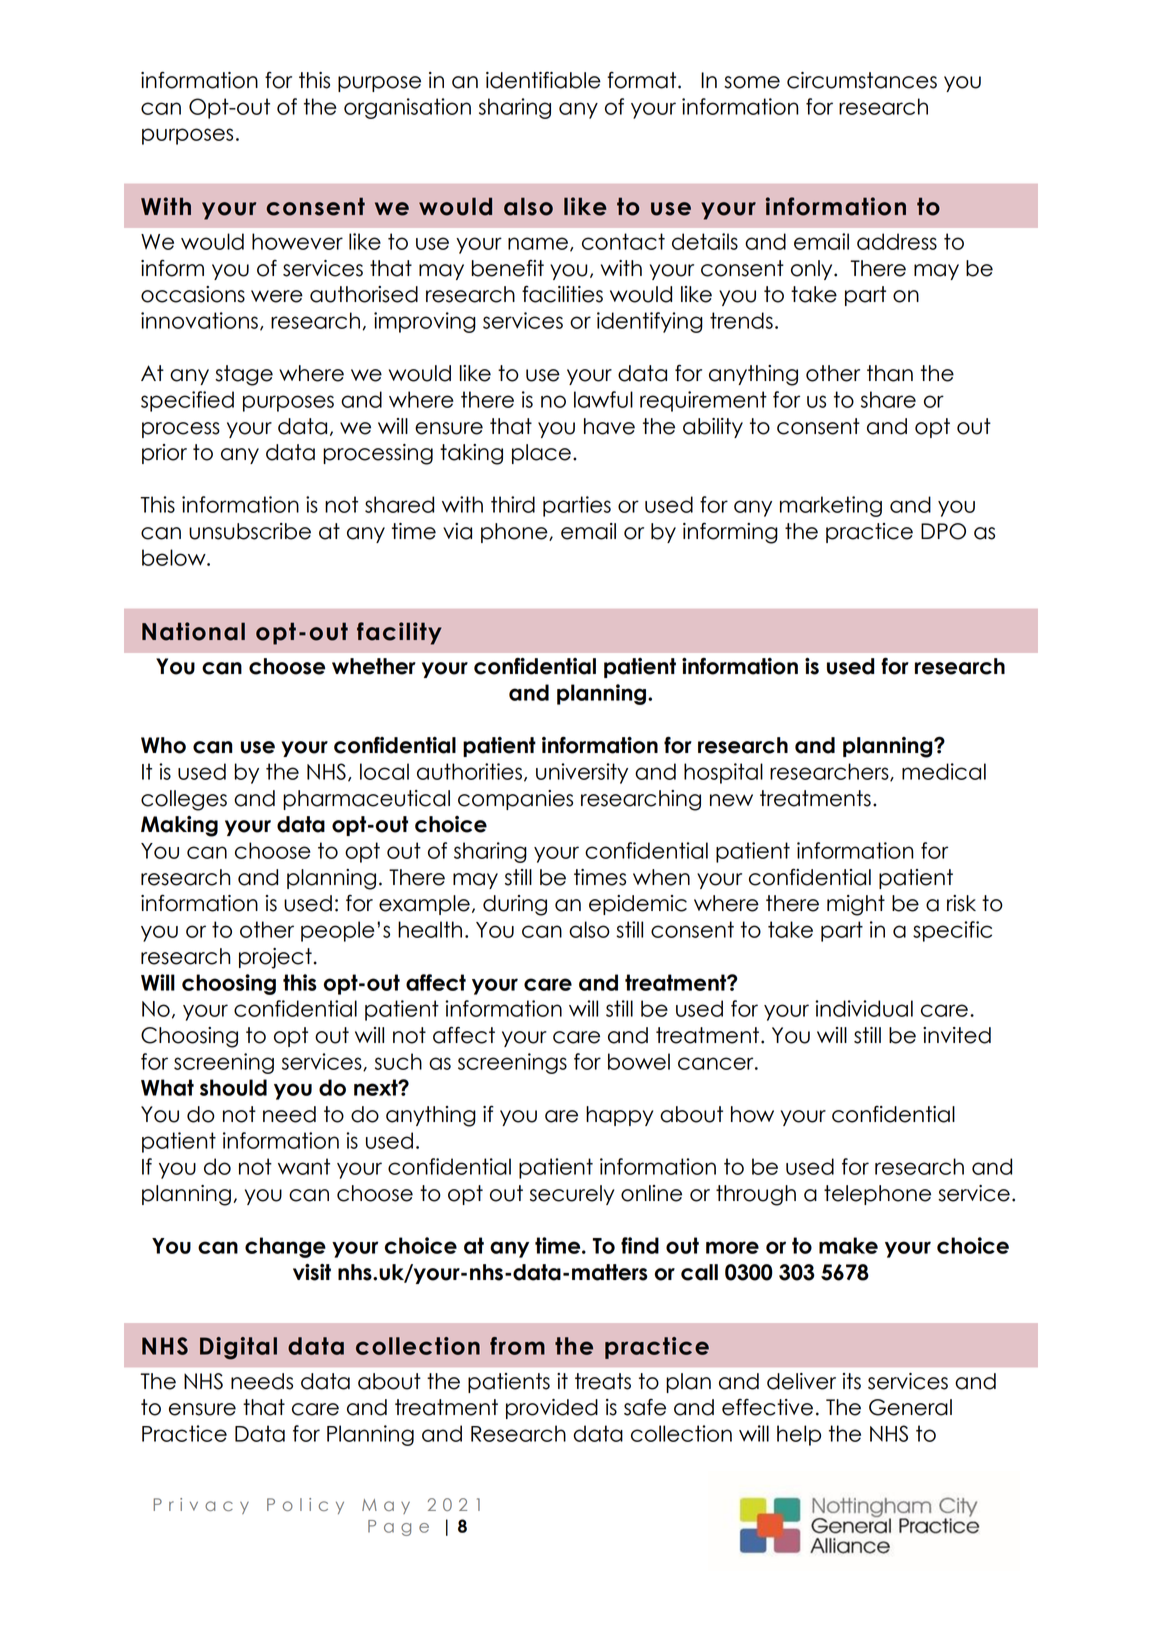  What do you see at coordinates (297, 241) in the screenshot?
I see `however` at bounding box center [297, 241].
